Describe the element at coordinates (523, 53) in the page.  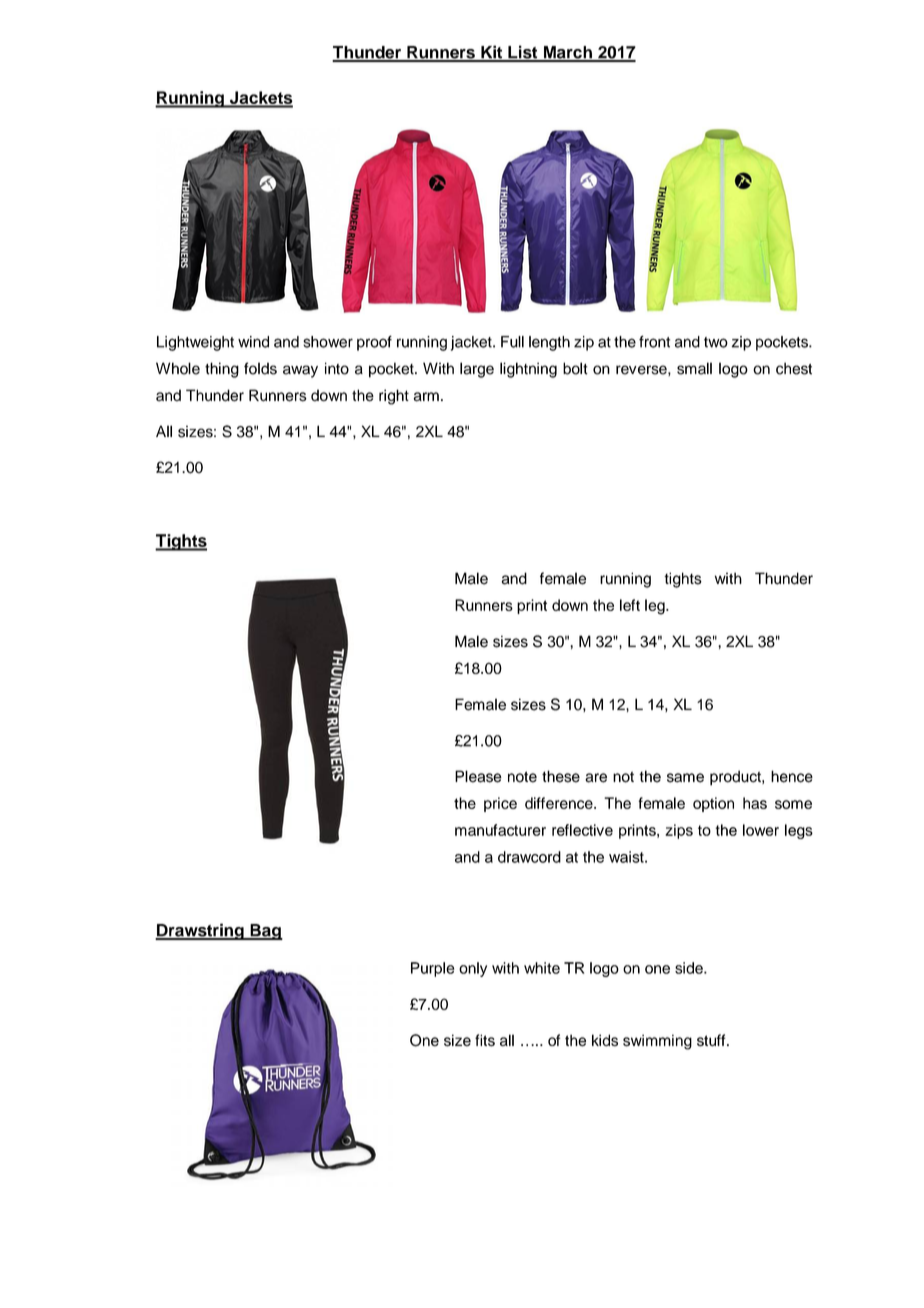
I see `List` at that location.
